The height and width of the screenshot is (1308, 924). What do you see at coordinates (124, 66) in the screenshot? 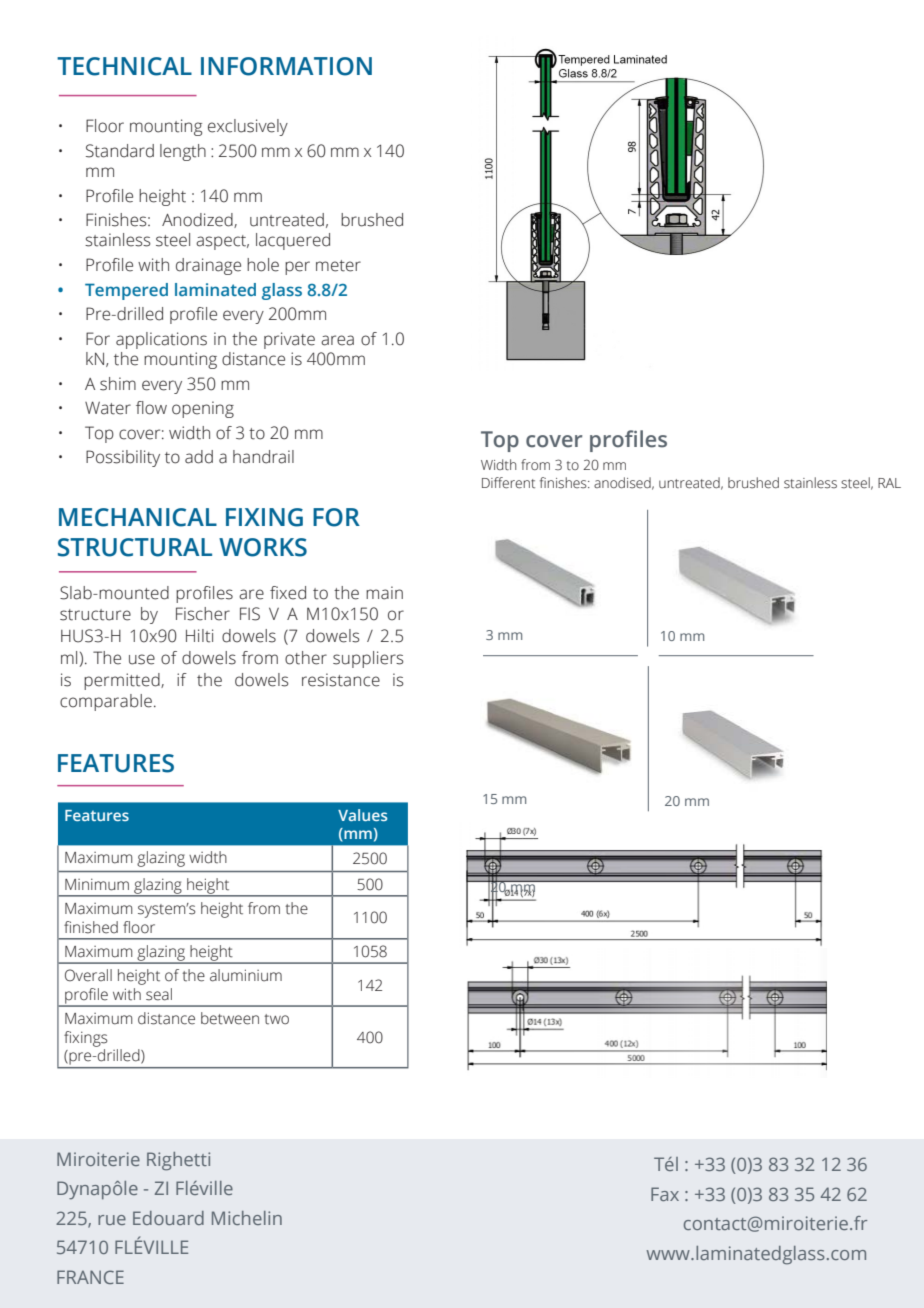
I see `TECHNICAL` at bounding box center [124, 66].
